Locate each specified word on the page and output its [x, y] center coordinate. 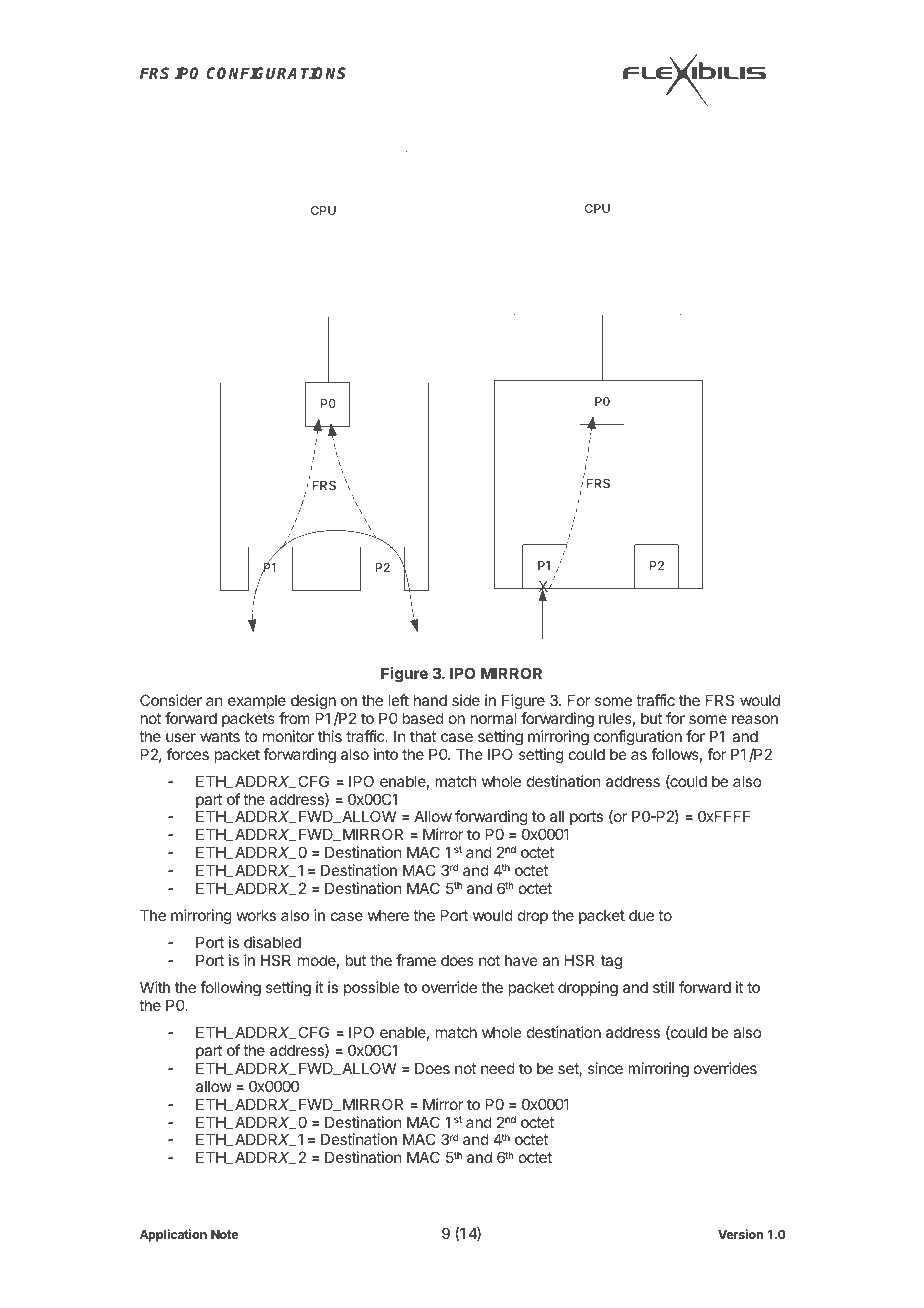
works [256, 915]
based [423, 718]
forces [188, 754]
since [605, 1068]
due [641, 915]
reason [755, 719]
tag [611, 962]
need [498, 1068]
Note [225, 1234]
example [257, 701]
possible [372, 988]
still [663, 987]
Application [173, 1235]
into [386, 754]
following [230, 989]
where [388, 915]
